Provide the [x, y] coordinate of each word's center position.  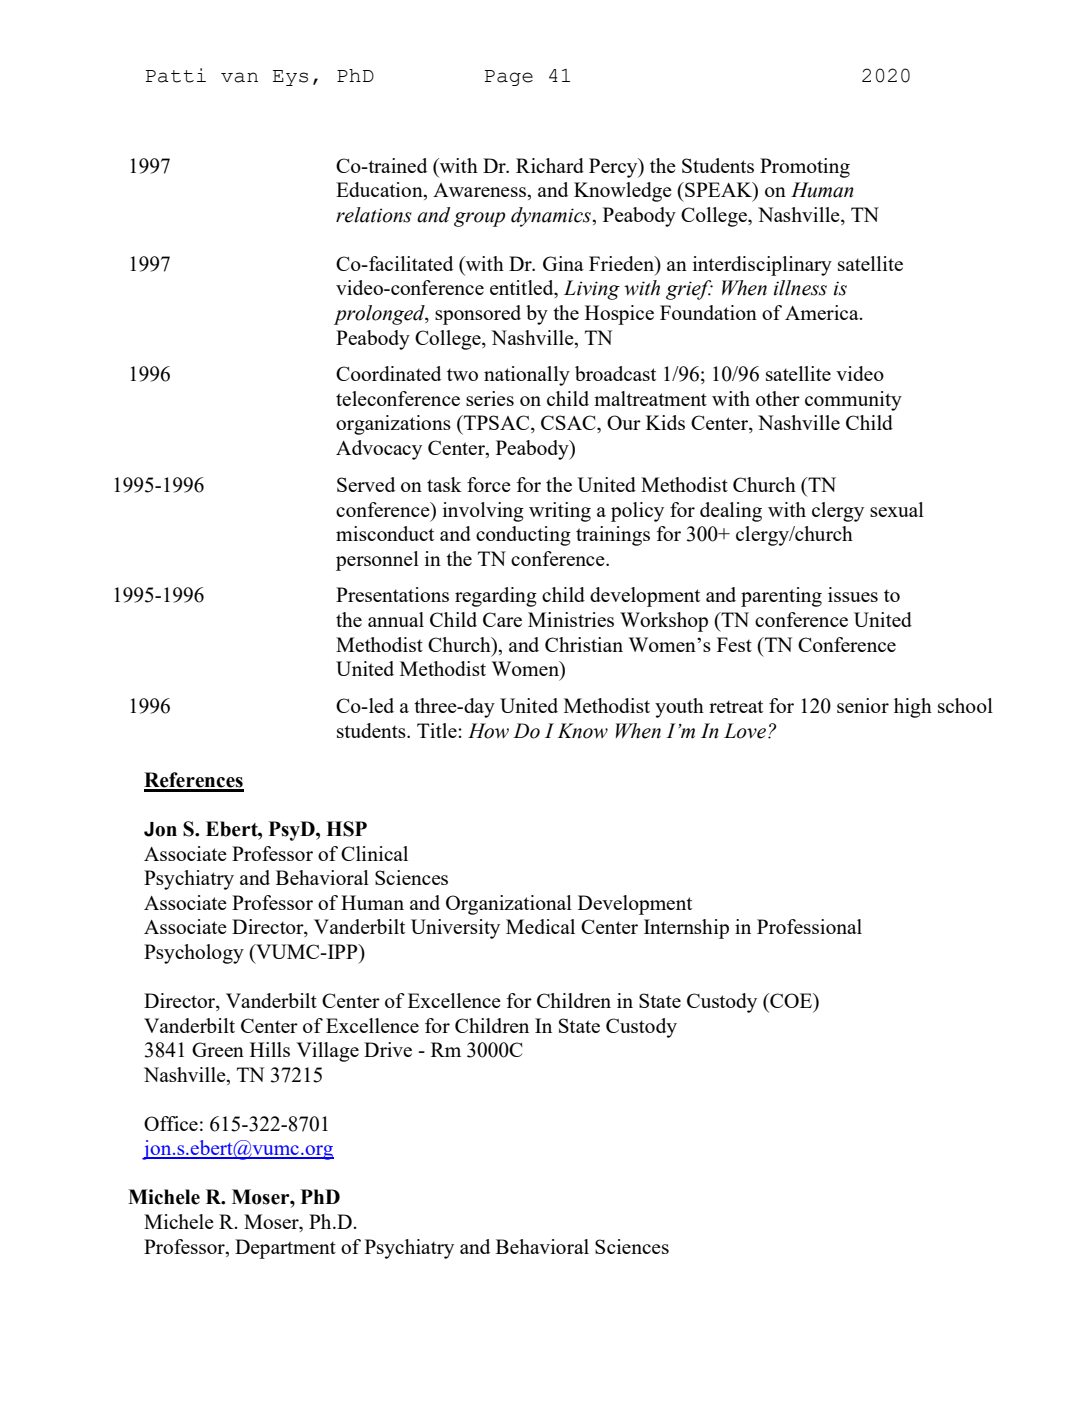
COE [791, 1002]
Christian [584, 644]
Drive [388, 1049]
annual [396, 619]
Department [285, 1249]
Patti [176, 75]
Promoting [805, 168]
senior [863, 705]
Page [509, 78]
